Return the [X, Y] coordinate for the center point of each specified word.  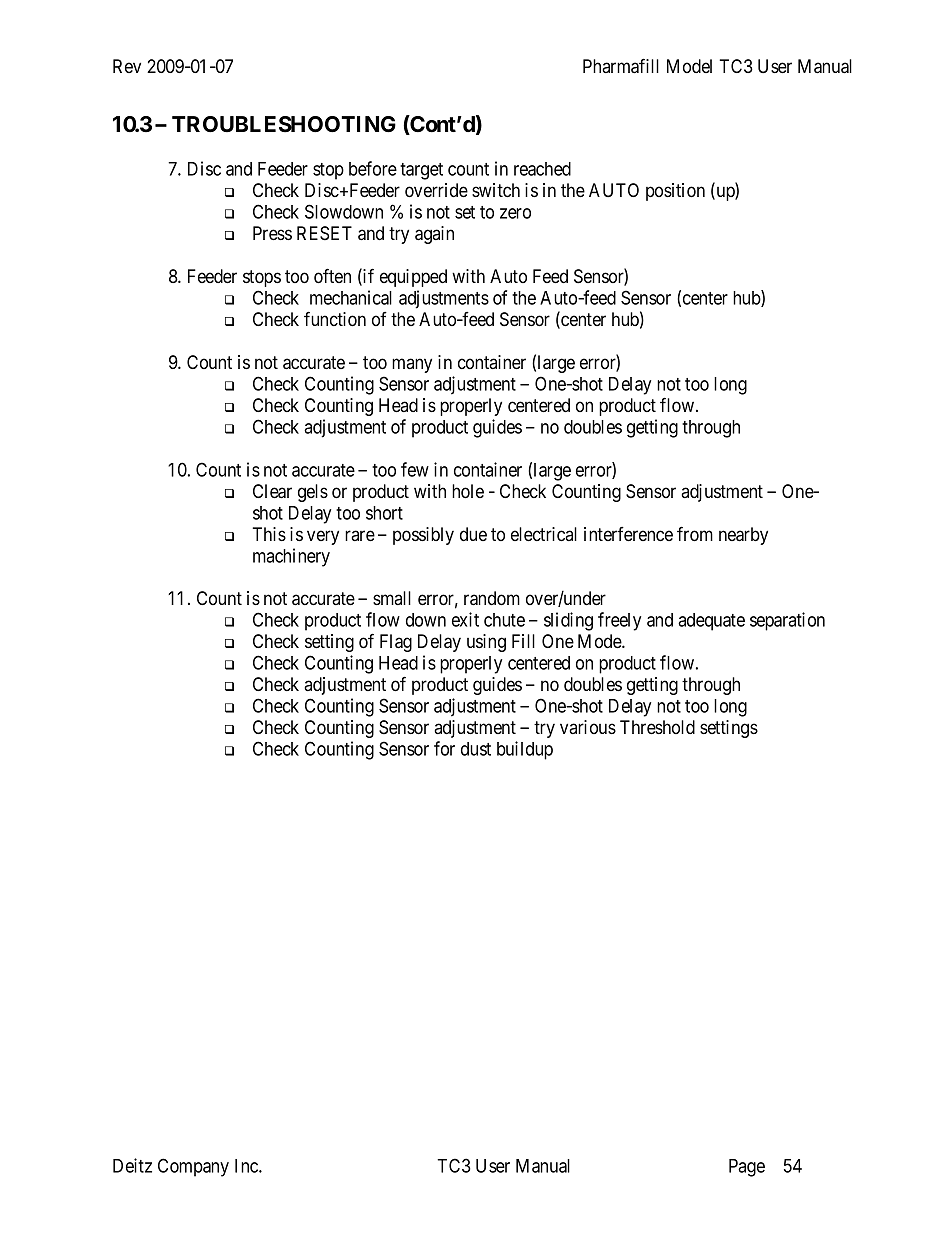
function [335, 319]
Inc [247, 1166]
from [695, 534]
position [675, 192]
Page [747, 1168]
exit [465, 619]
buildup [525, 750]
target [421, 171]
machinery [291, 557]
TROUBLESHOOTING [284, 124]
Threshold [657, 727]
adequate [711, 622]
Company [193, 1167]
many [412, 365]
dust [476, 749]
